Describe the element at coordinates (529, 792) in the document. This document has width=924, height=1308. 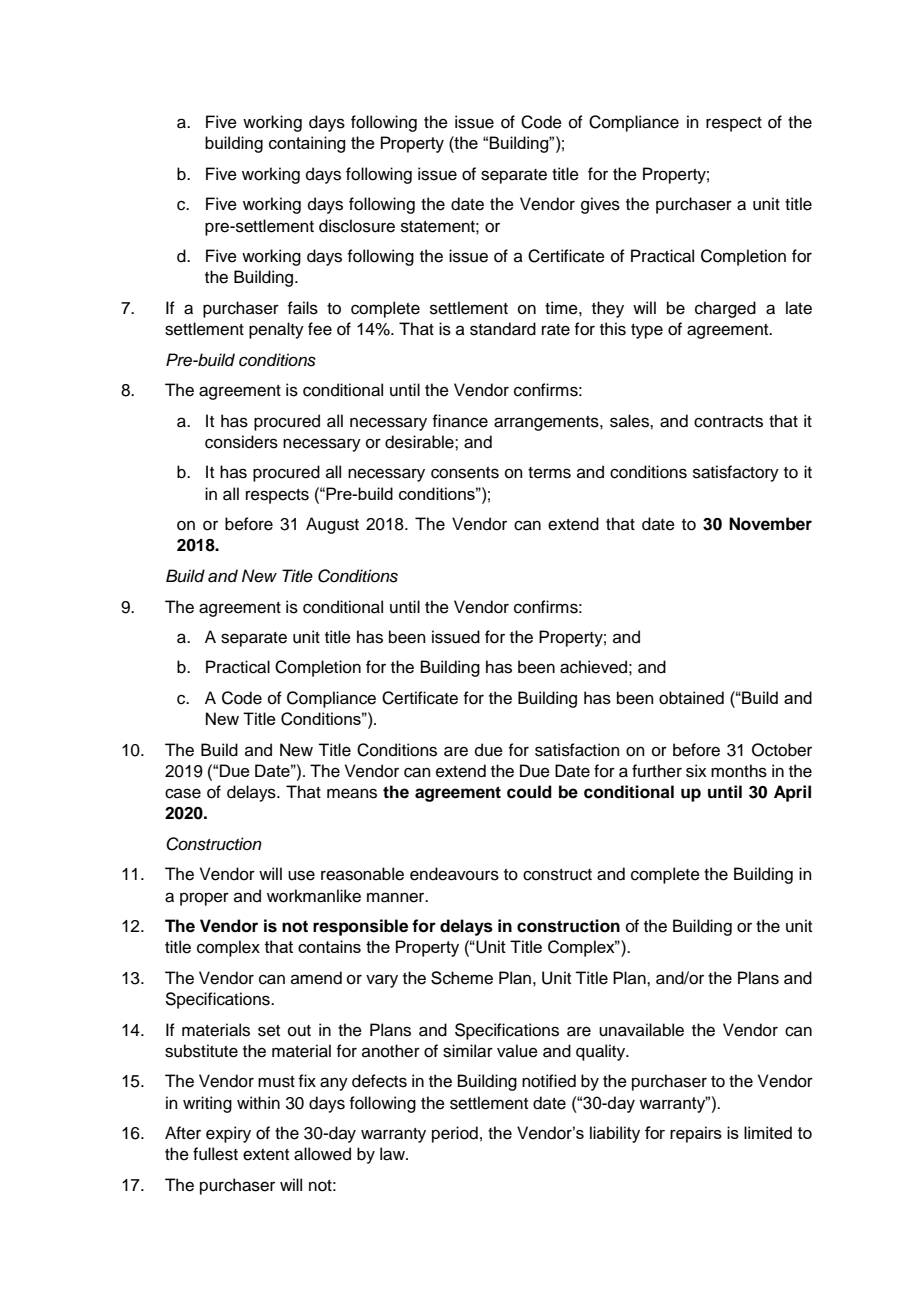
I see `could` at that location.
